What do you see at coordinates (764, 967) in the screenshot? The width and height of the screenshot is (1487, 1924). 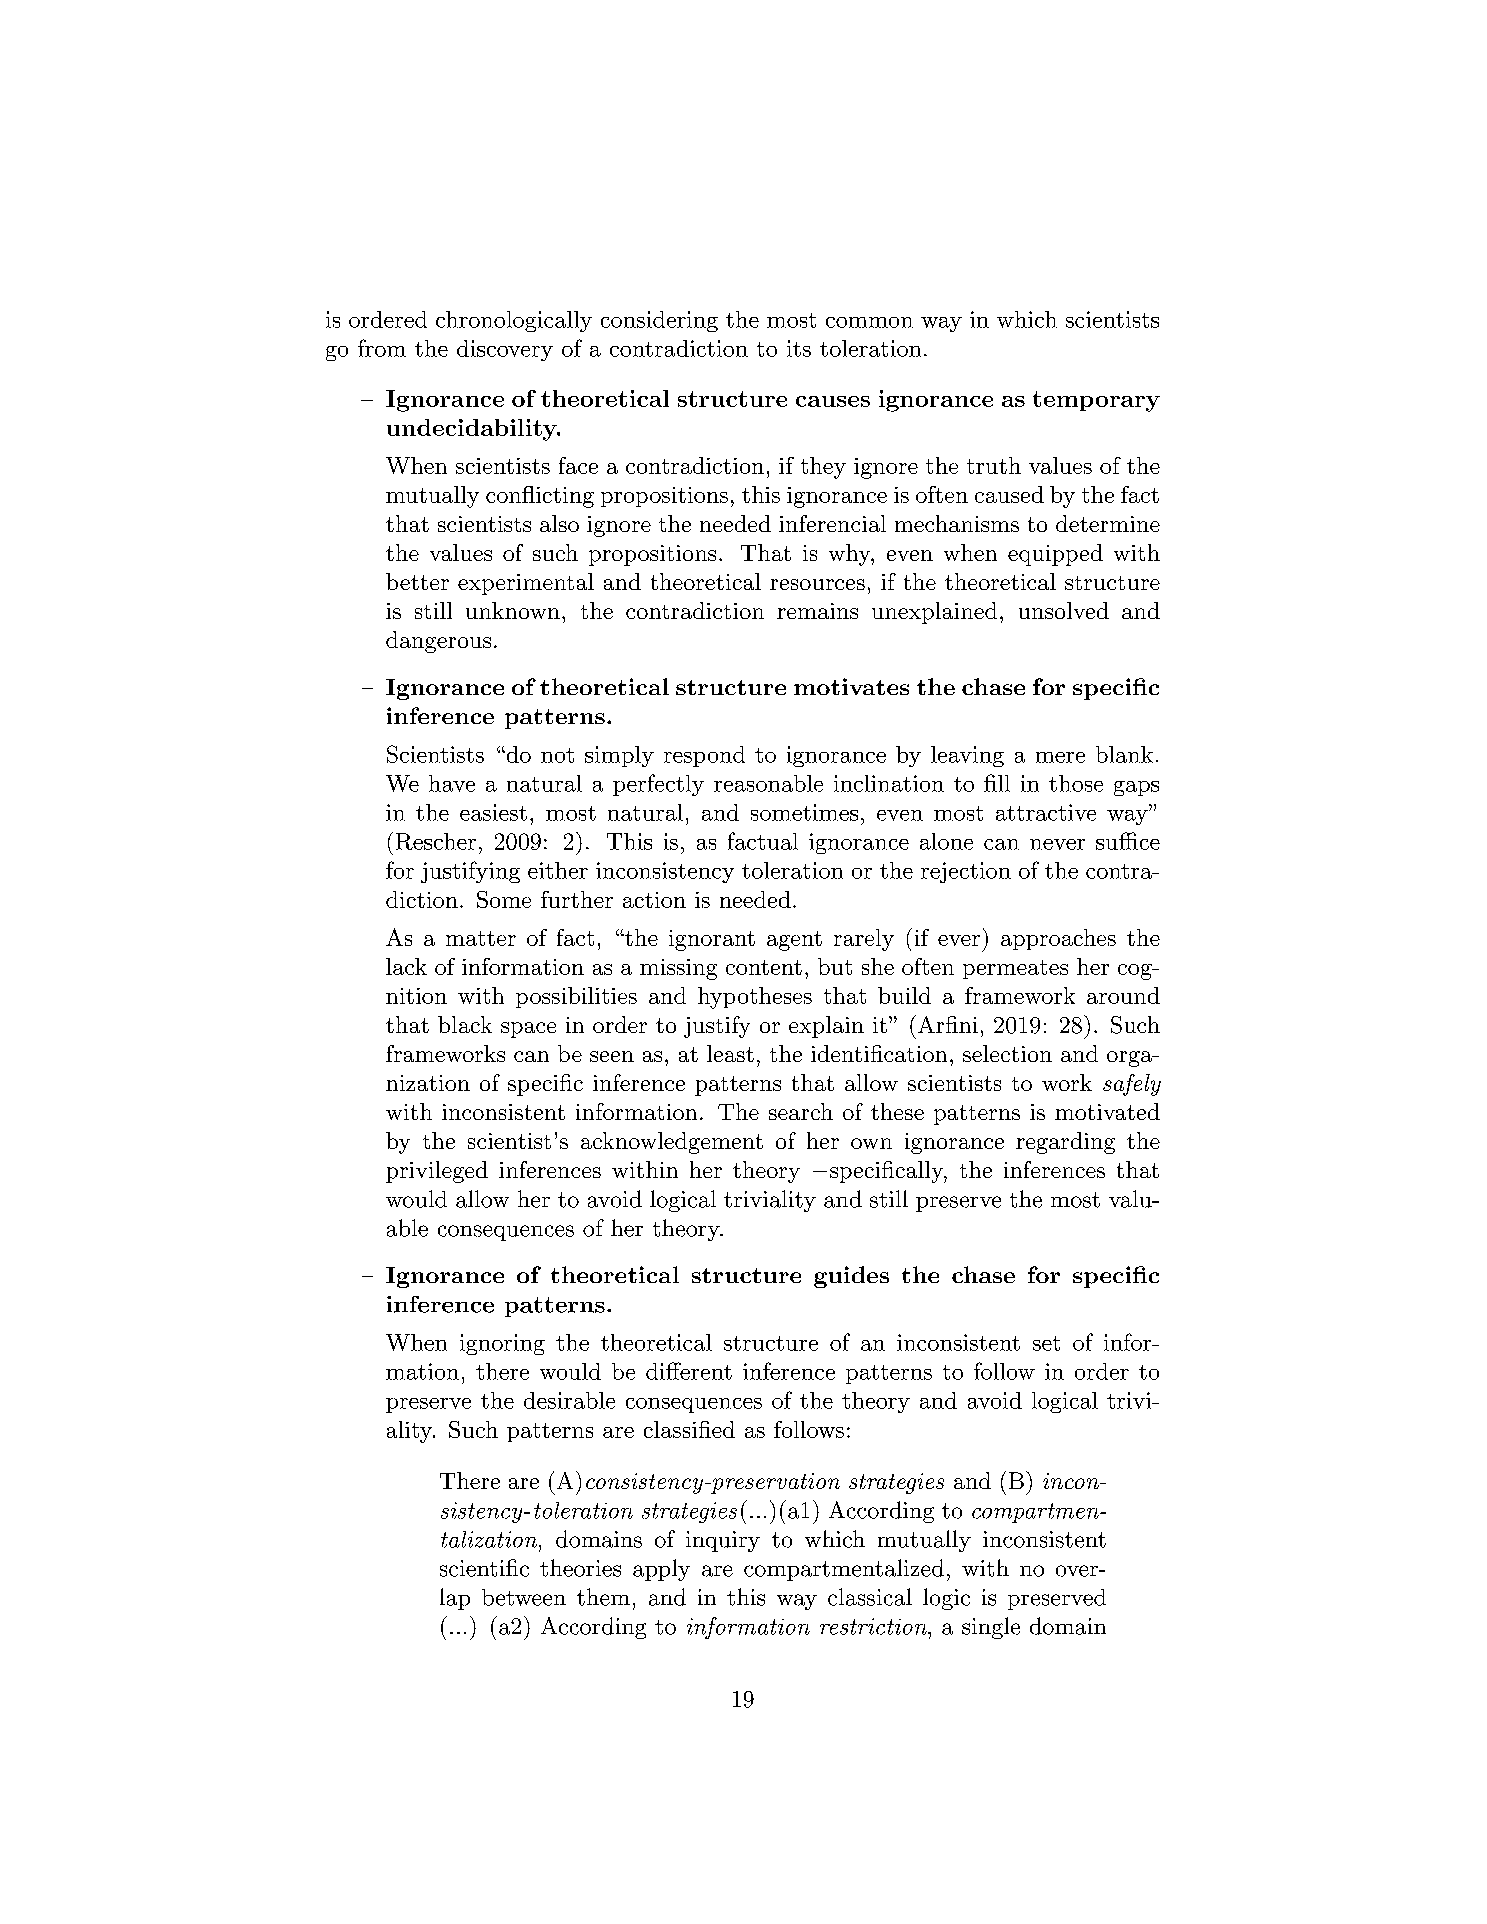 I see `content` at bounding box center [764, 967].
